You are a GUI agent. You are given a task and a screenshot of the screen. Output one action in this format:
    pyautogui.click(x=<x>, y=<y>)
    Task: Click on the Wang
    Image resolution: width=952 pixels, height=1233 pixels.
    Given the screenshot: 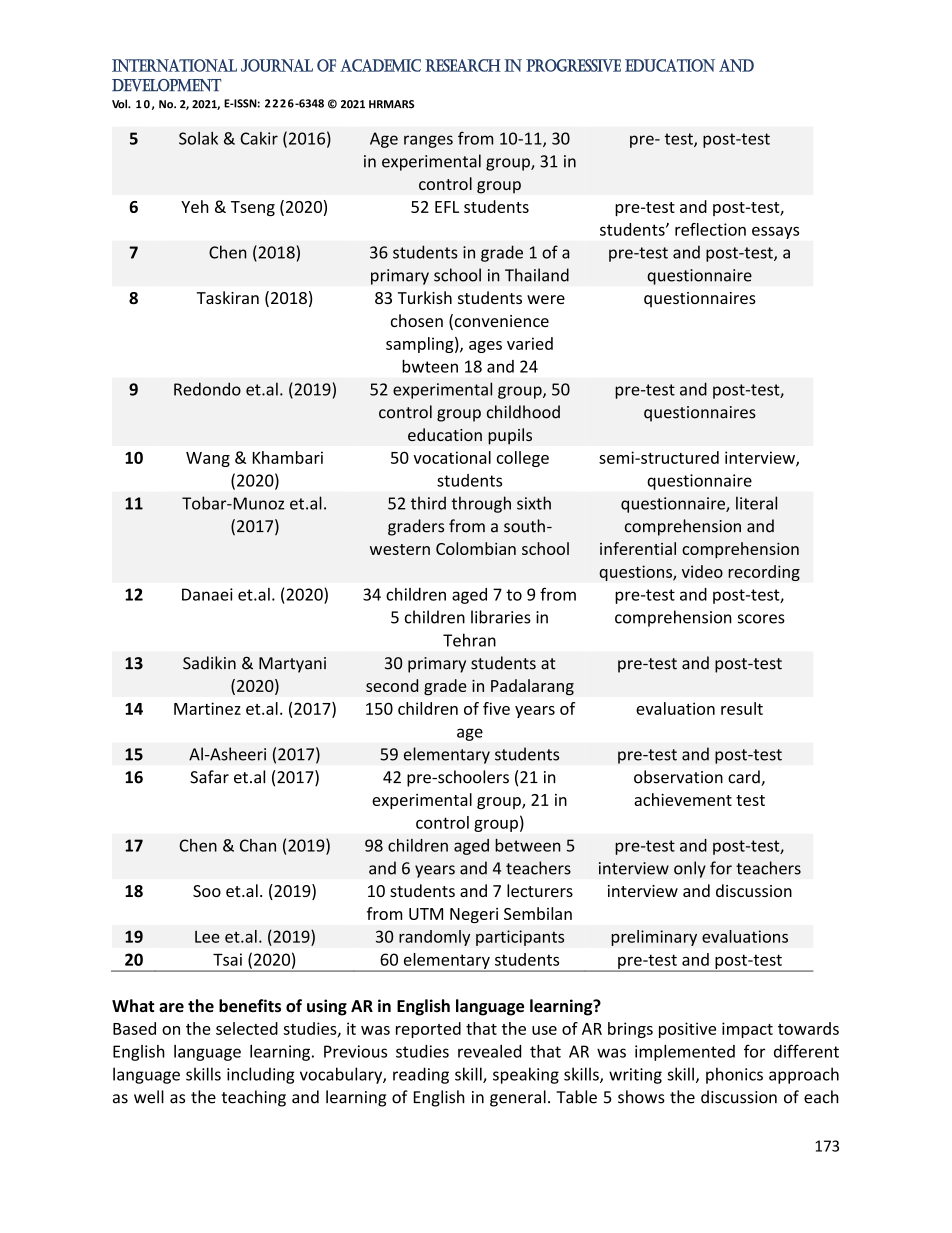 What is the action you would take?
    pyautogui.click(x=208, y=459)
